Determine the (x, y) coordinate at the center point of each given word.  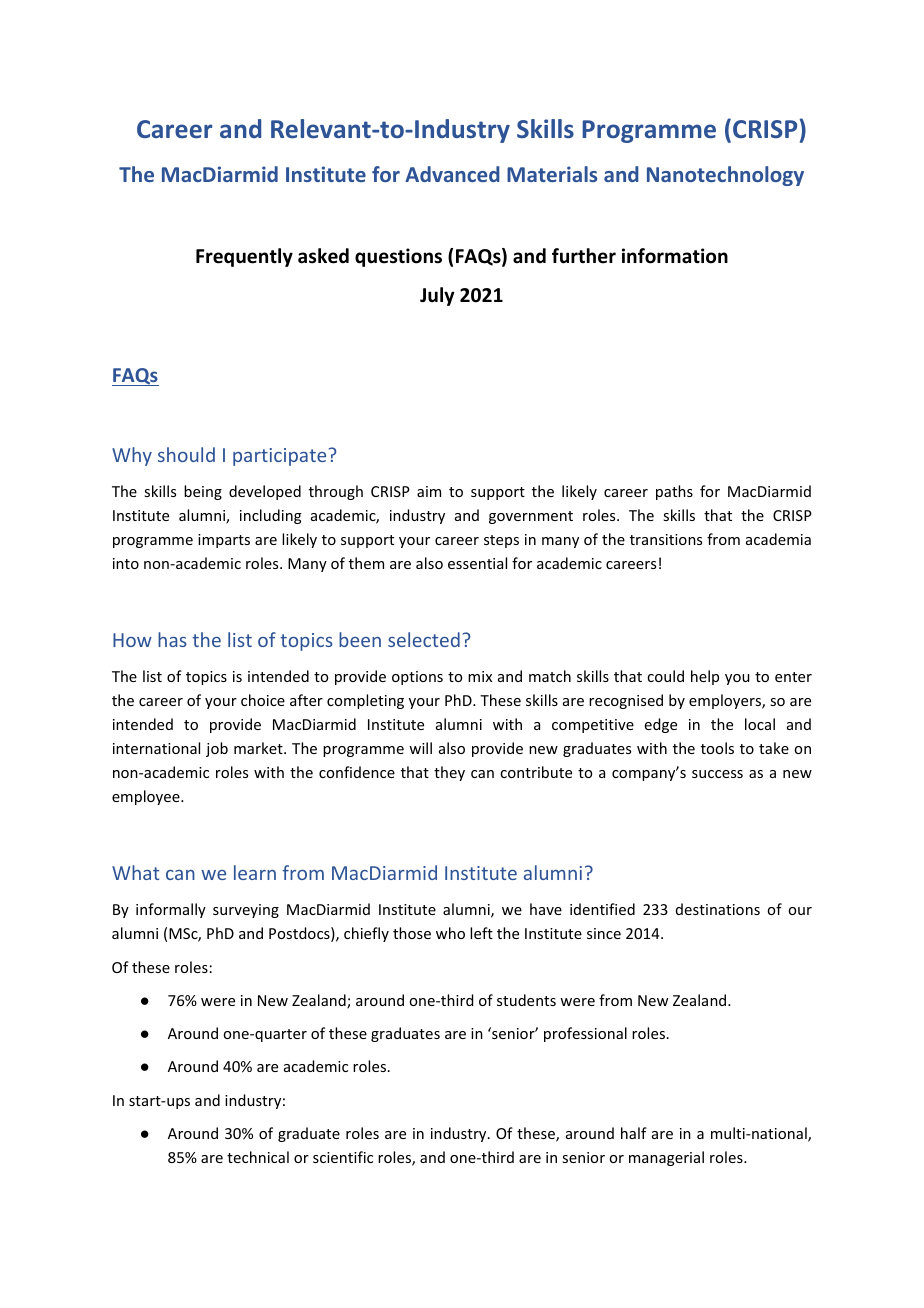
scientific (343, 1157)
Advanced (452, 174)
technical (258, 1157)
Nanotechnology (725, 176)
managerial (666, 1158)
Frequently (244, 257)
